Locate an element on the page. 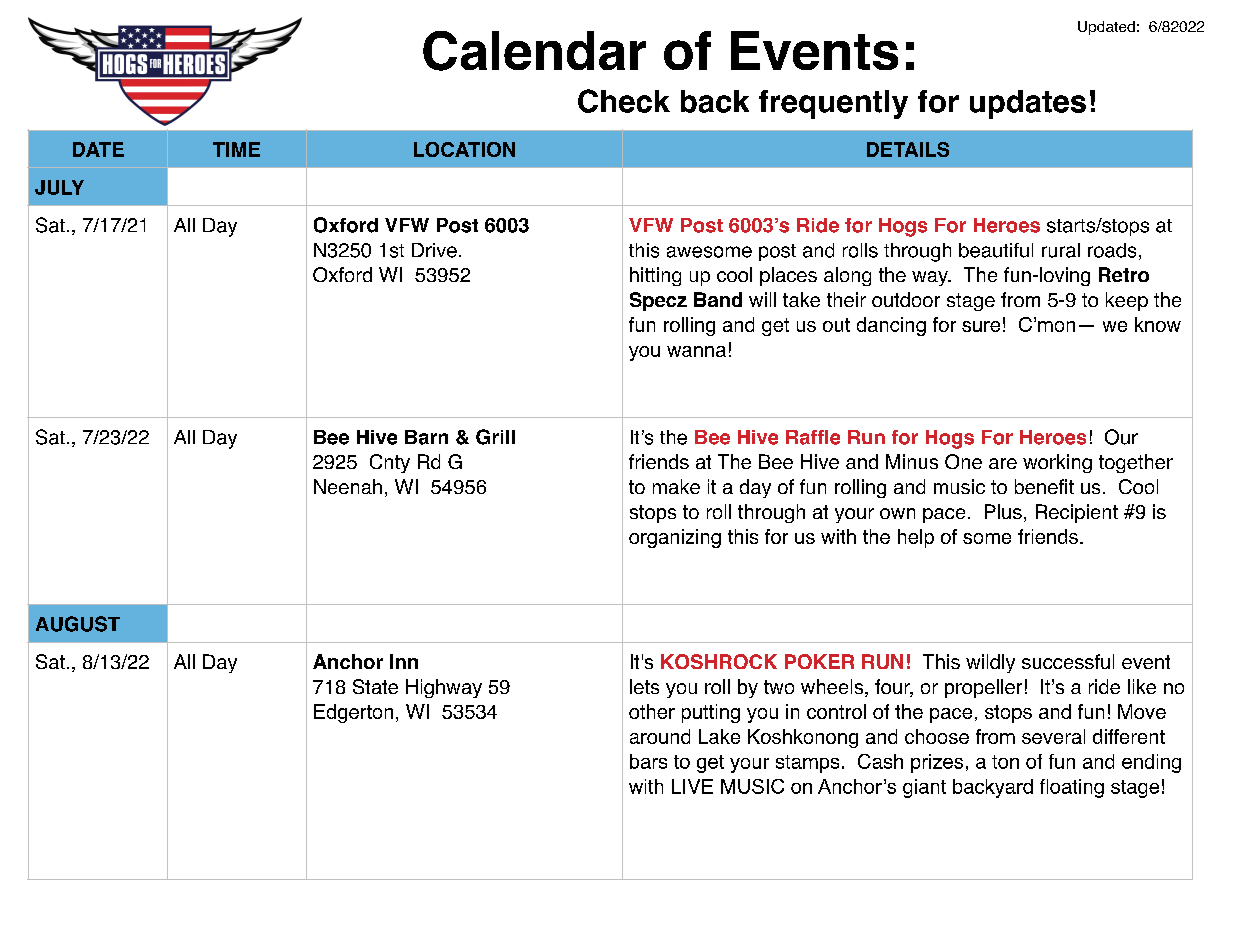 The width and height of the document is (1233, 952). make is located at coordinates (676, 486).
